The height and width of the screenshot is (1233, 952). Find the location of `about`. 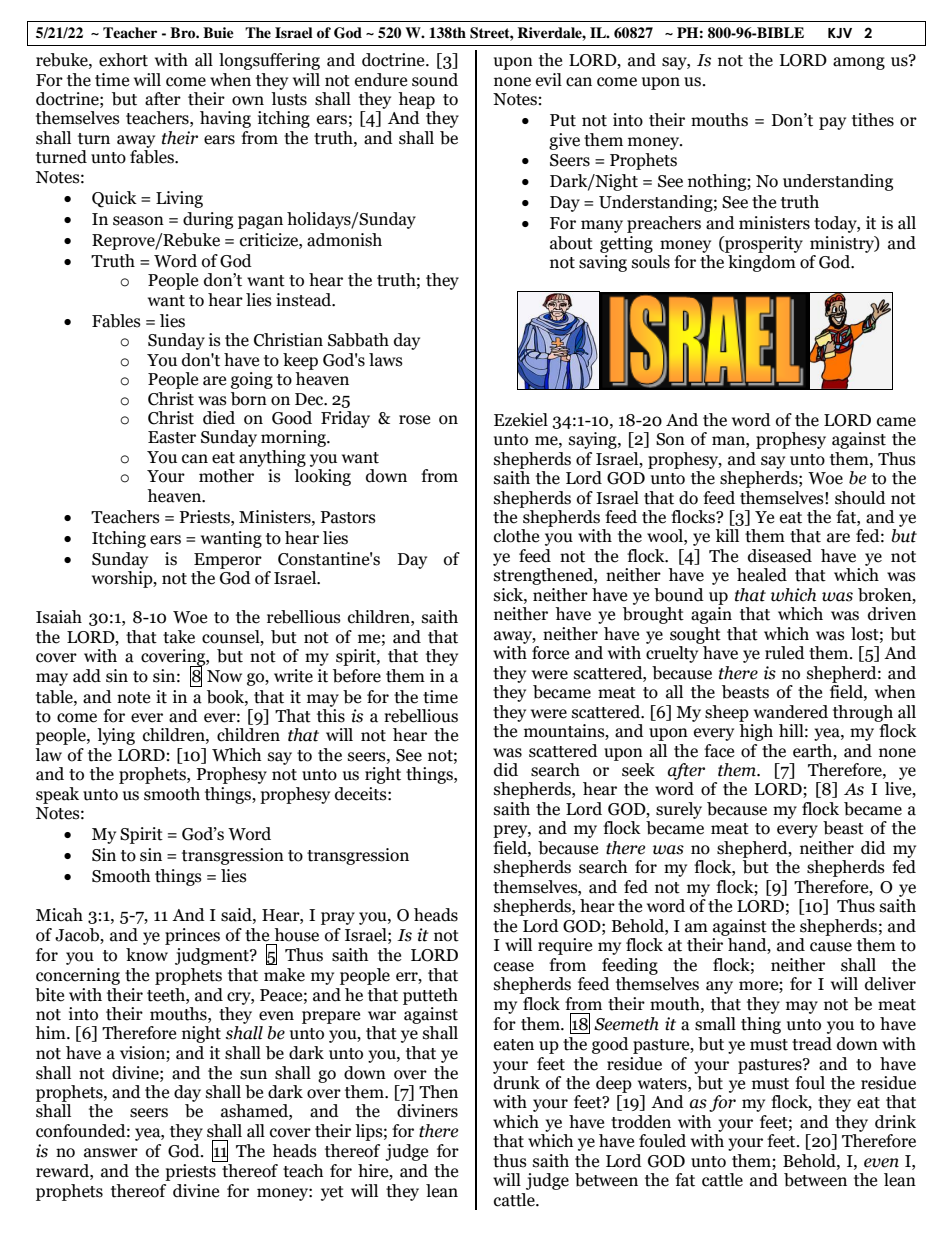

about is located at coordinates (571, 243).
